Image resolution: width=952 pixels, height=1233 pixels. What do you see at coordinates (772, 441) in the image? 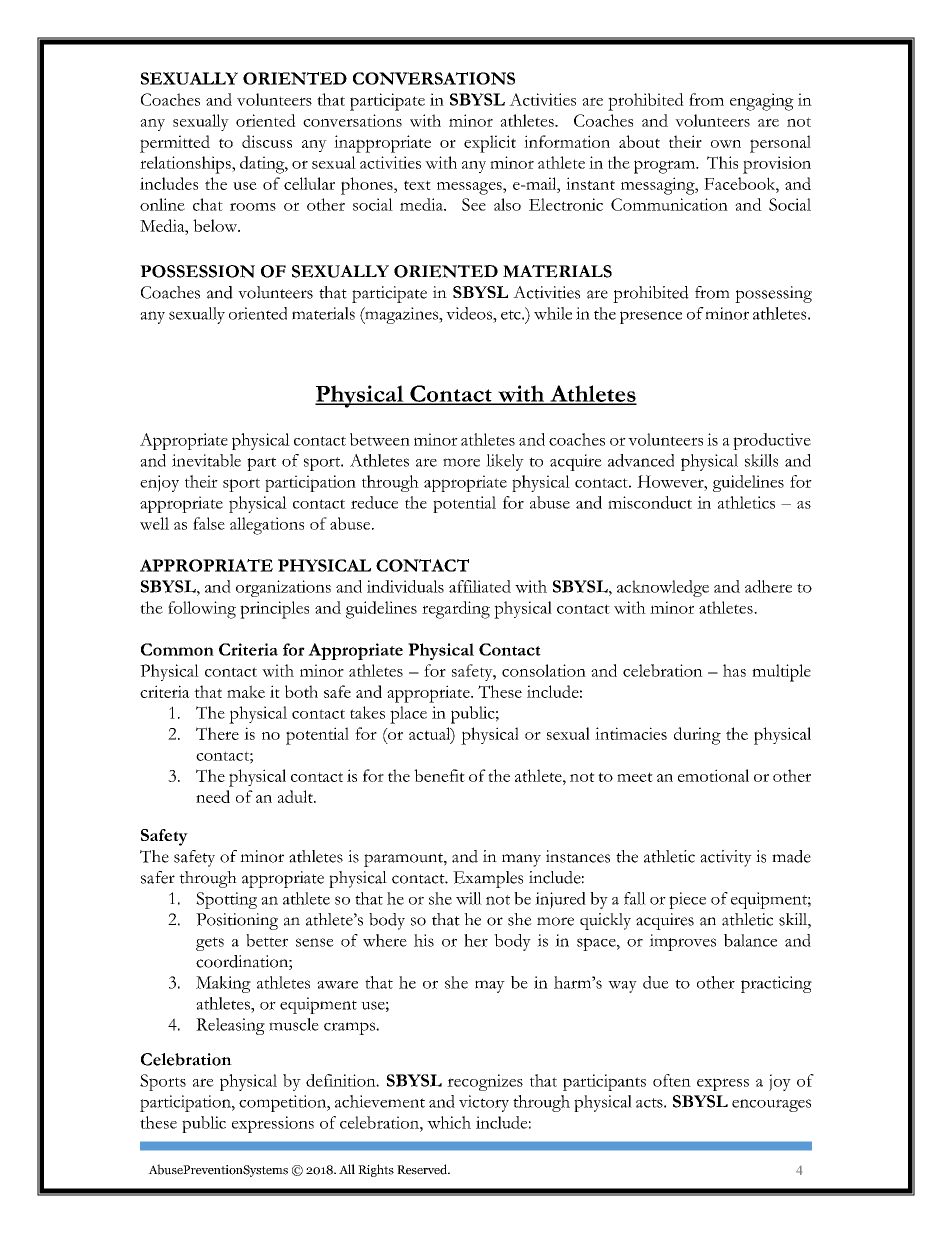
I see `productive` at bounding box center [772, 441].
